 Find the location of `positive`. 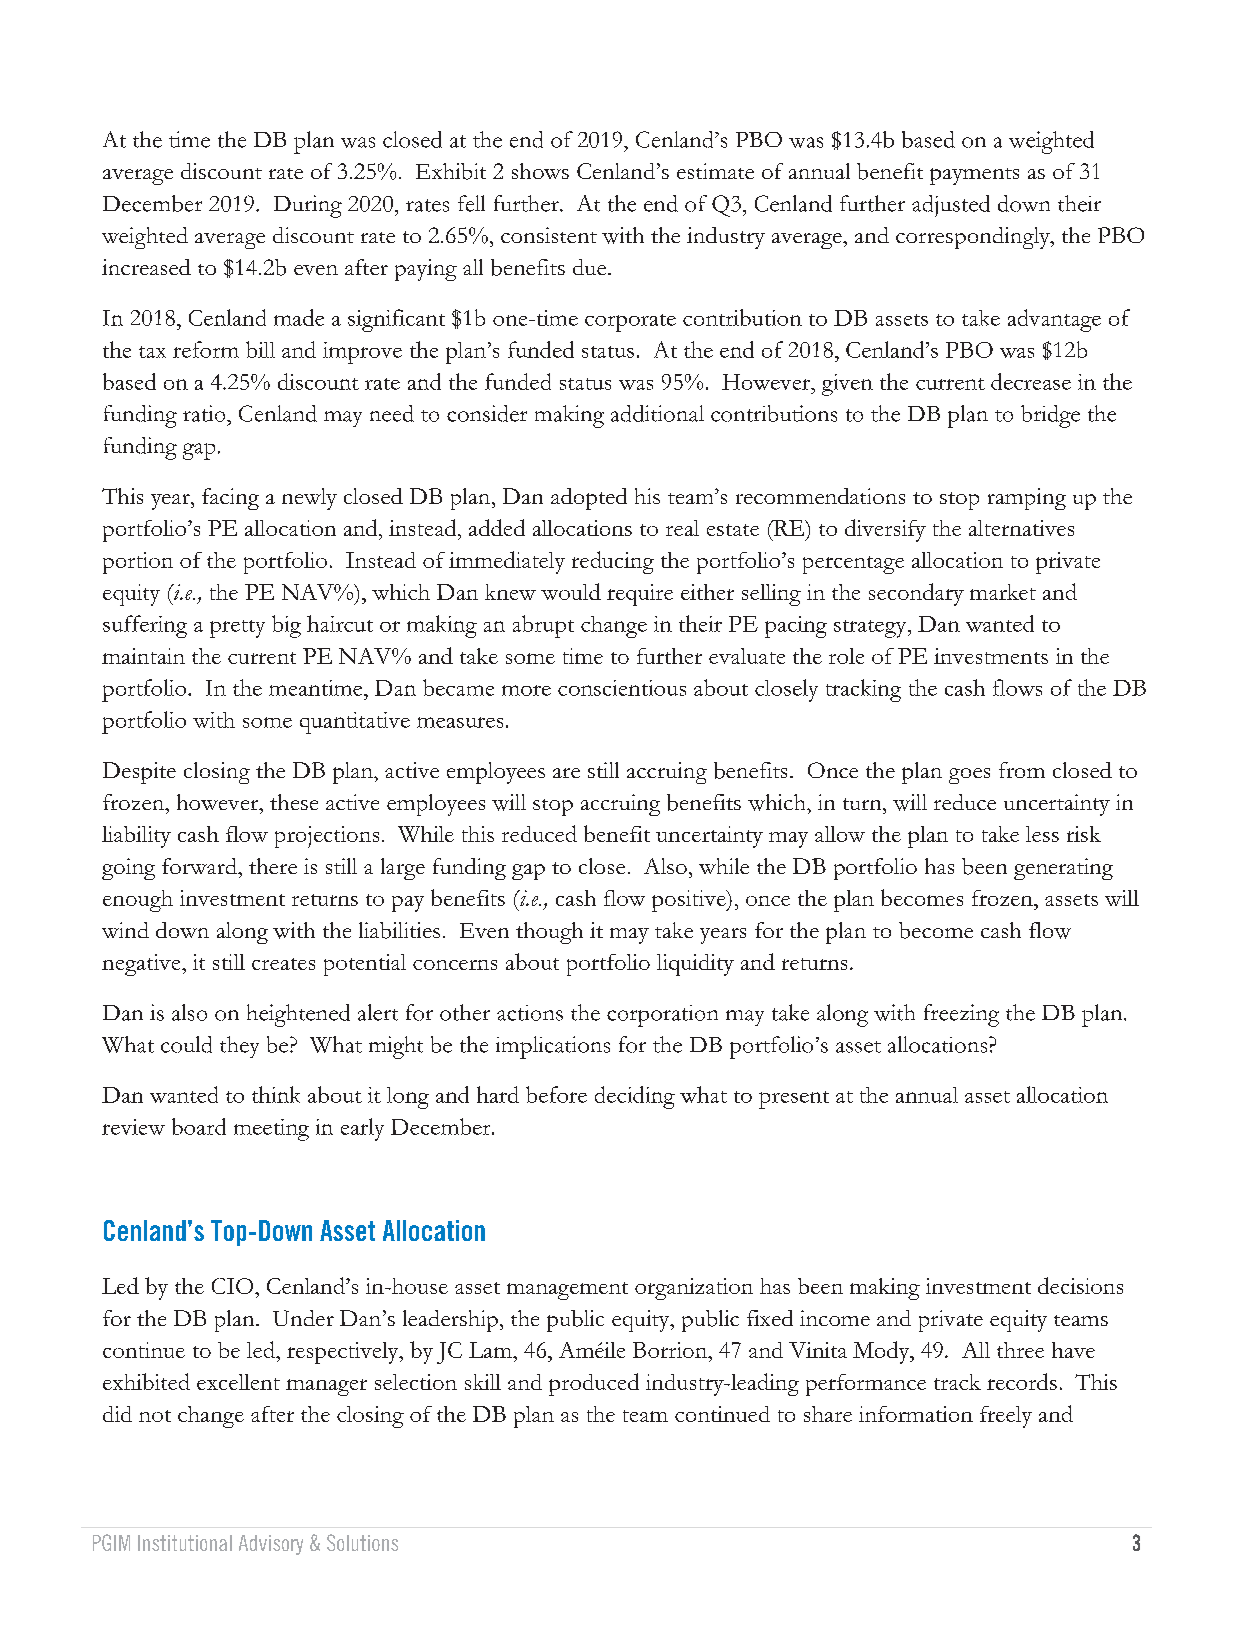

positive is located at coordinates (690, 901).
